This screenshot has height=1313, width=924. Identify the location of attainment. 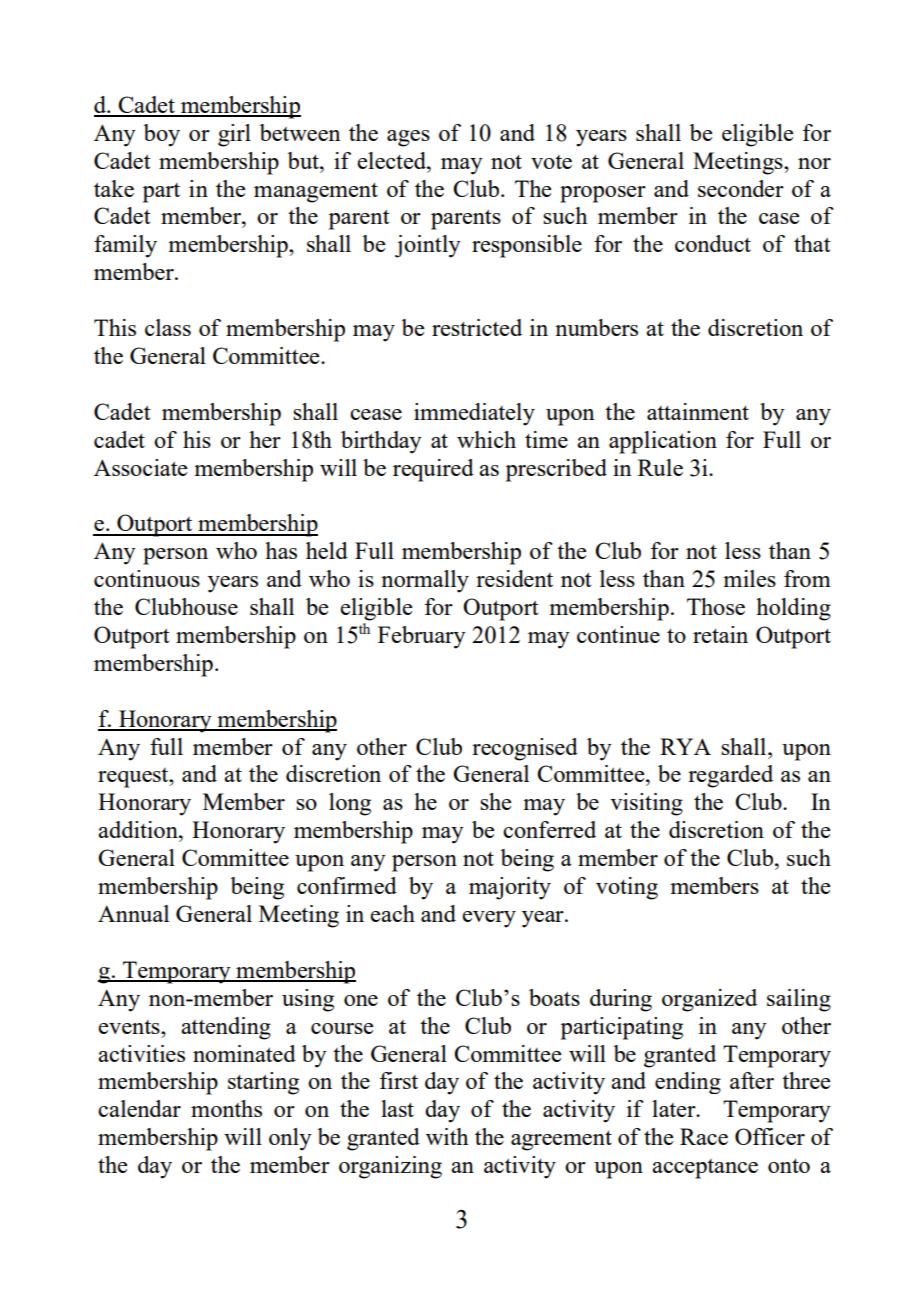
(698, 411).
